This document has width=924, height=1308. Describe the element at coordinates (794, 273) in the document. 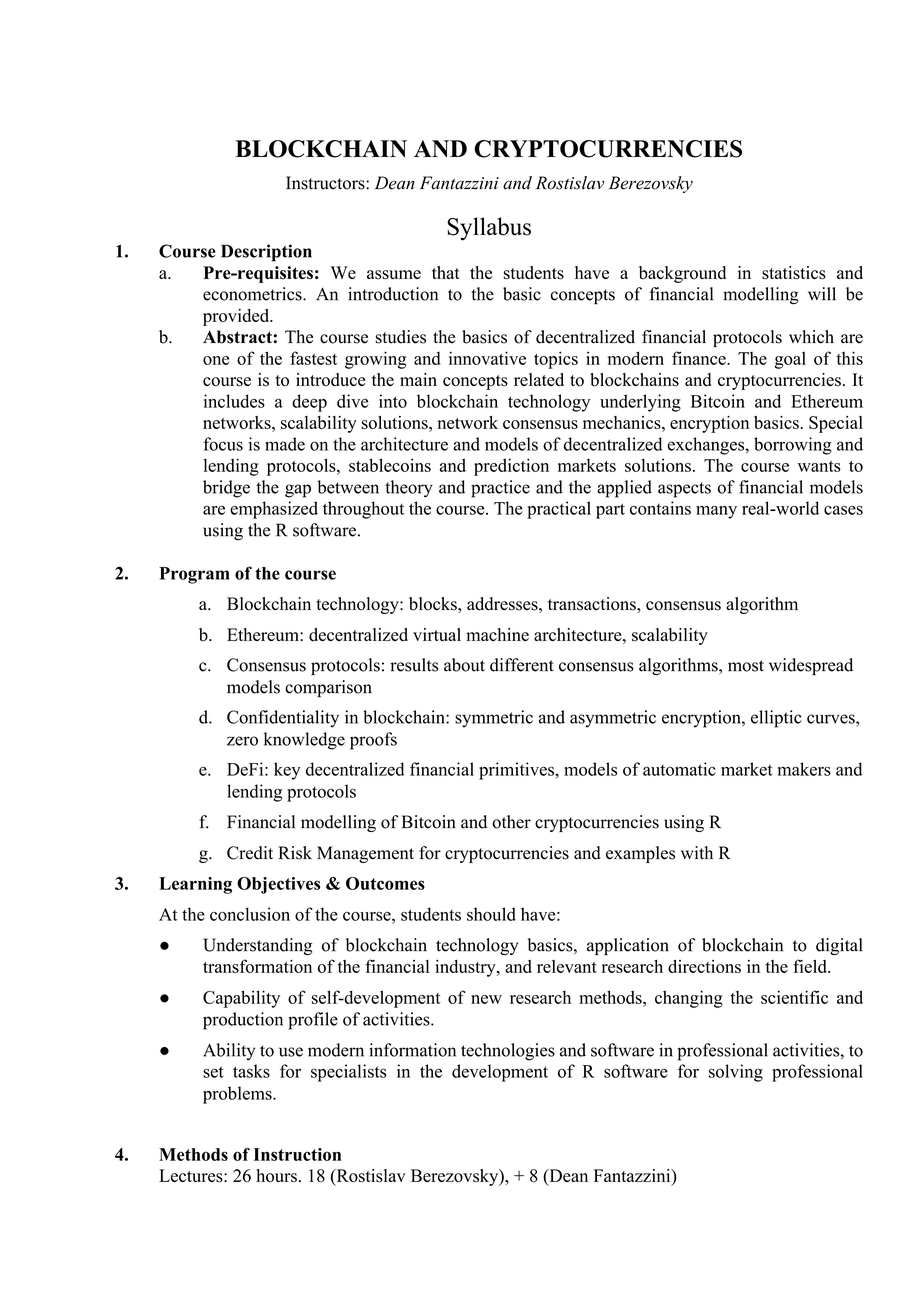

I see `statistics` at that location.
